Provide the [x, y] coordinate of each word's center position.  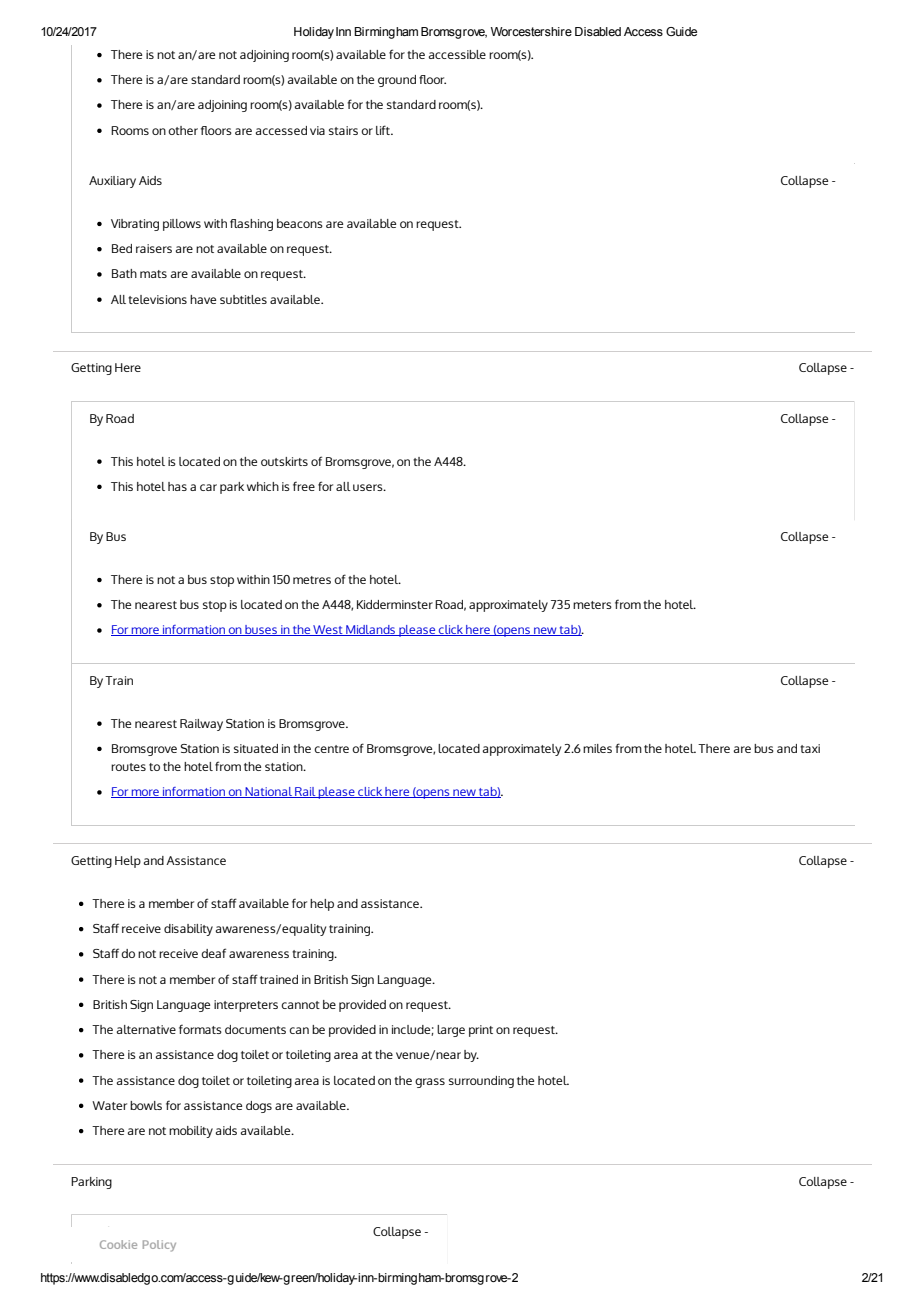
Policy [159, 1246]
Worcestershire [531, 31]
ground [397, 81]
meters [592, 605]
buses [261, 630]
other [183, 130]
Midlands [371, 630]
